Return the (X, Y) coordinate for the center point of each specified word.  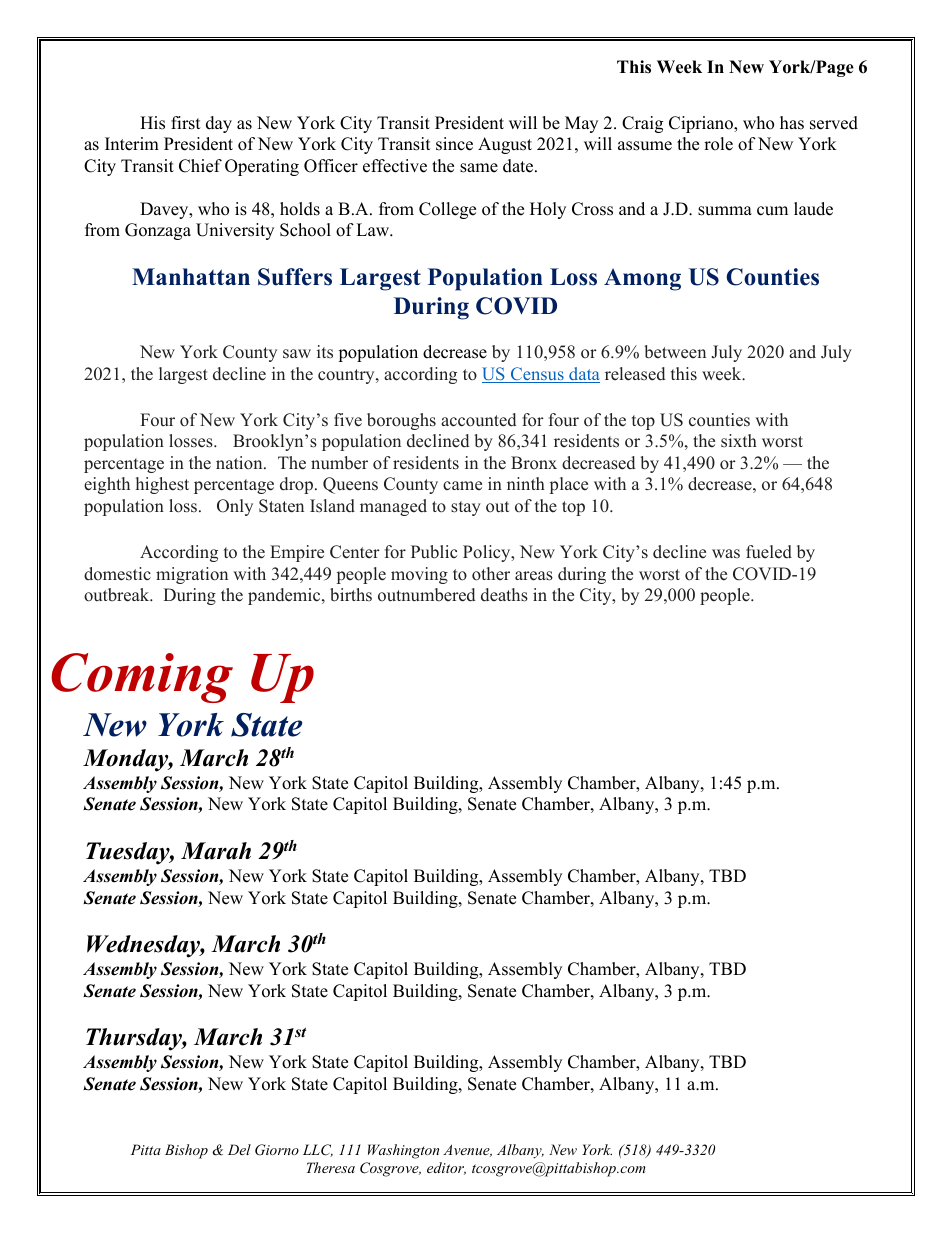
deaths (504, 595)
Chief (200, 166)
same (479, 168)
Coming (142, 678)
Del (239, 1149)
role (718, 144)
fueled (769, 552)
